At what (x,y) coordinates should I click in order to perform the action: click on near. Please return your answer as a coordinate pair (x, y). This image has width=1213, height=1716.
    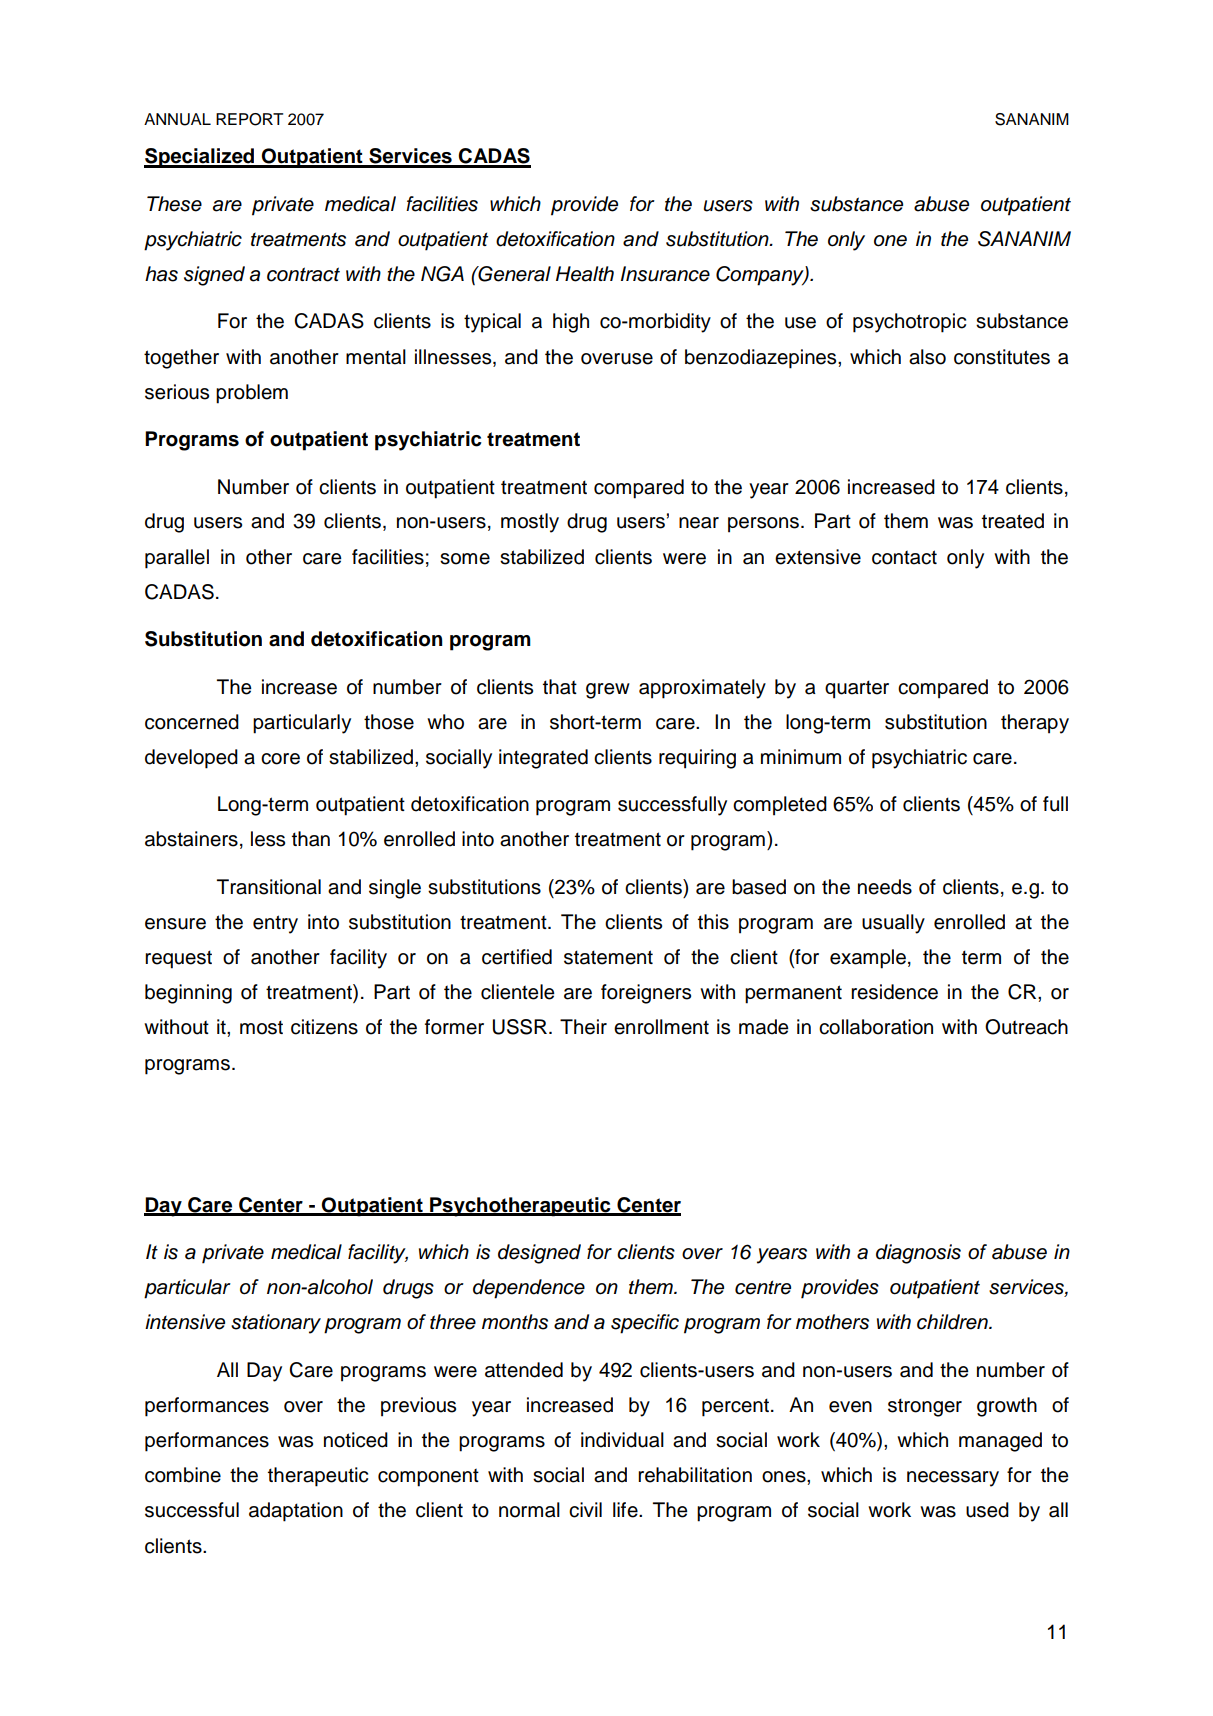
    Looking at the image, I should click on (699, 523).
